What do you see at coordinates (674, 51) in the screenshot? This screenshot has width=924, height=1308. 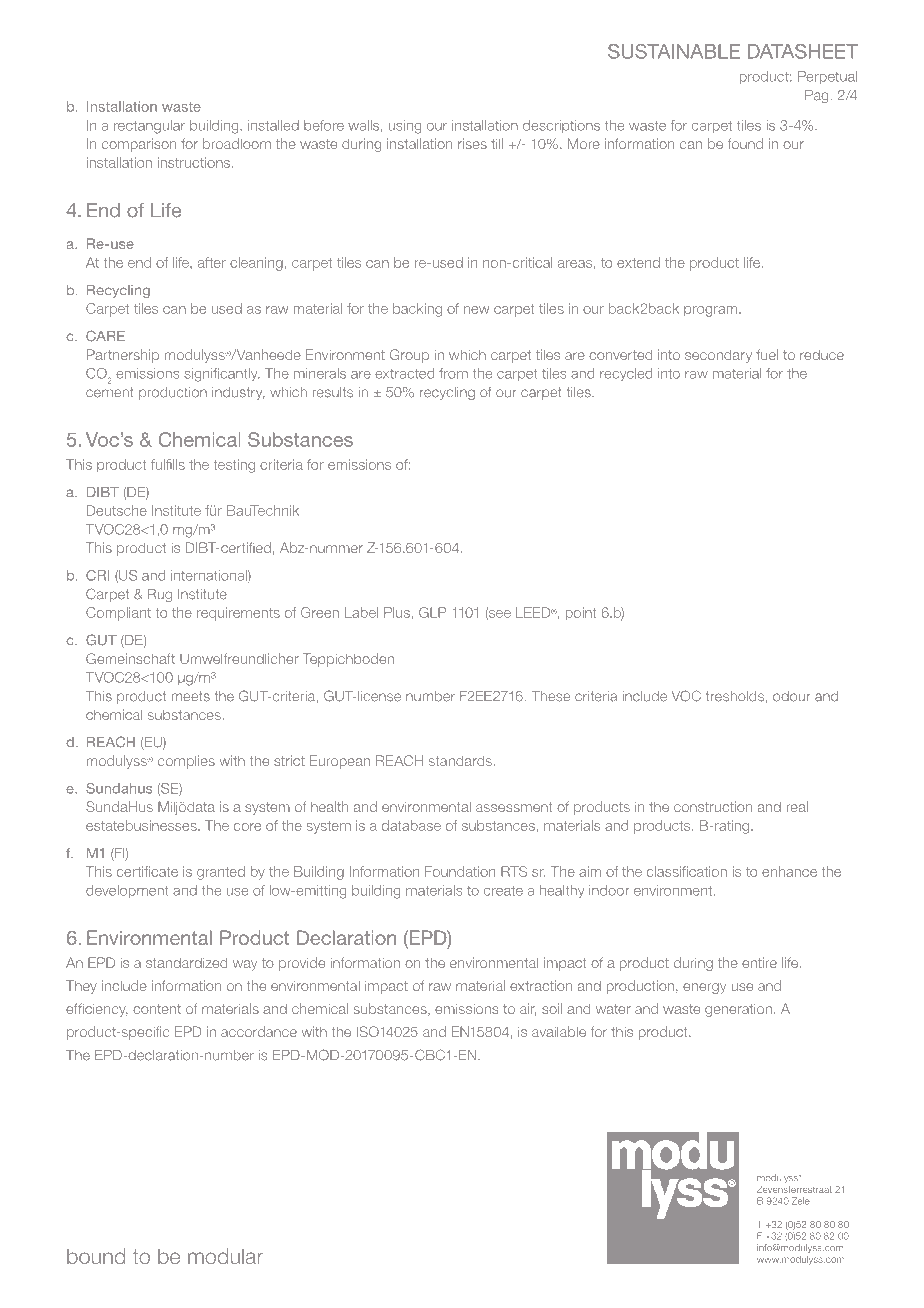 I see `SUSTAINABLE` at bounding box center [674, 51].
